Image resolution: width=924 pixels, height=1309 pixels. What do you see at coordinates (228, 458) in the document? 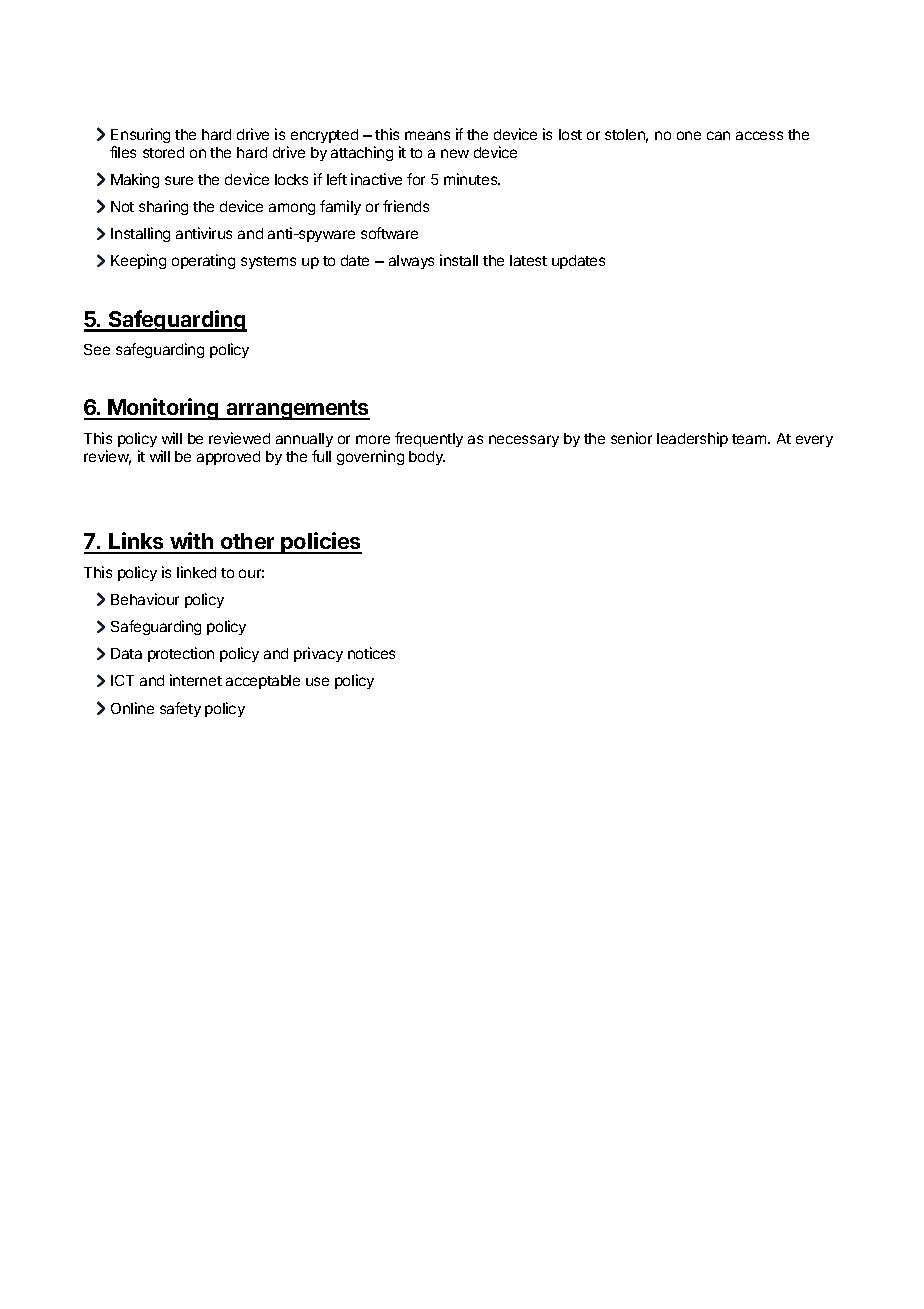
I see `approved` at bounding box center [228, 458].
